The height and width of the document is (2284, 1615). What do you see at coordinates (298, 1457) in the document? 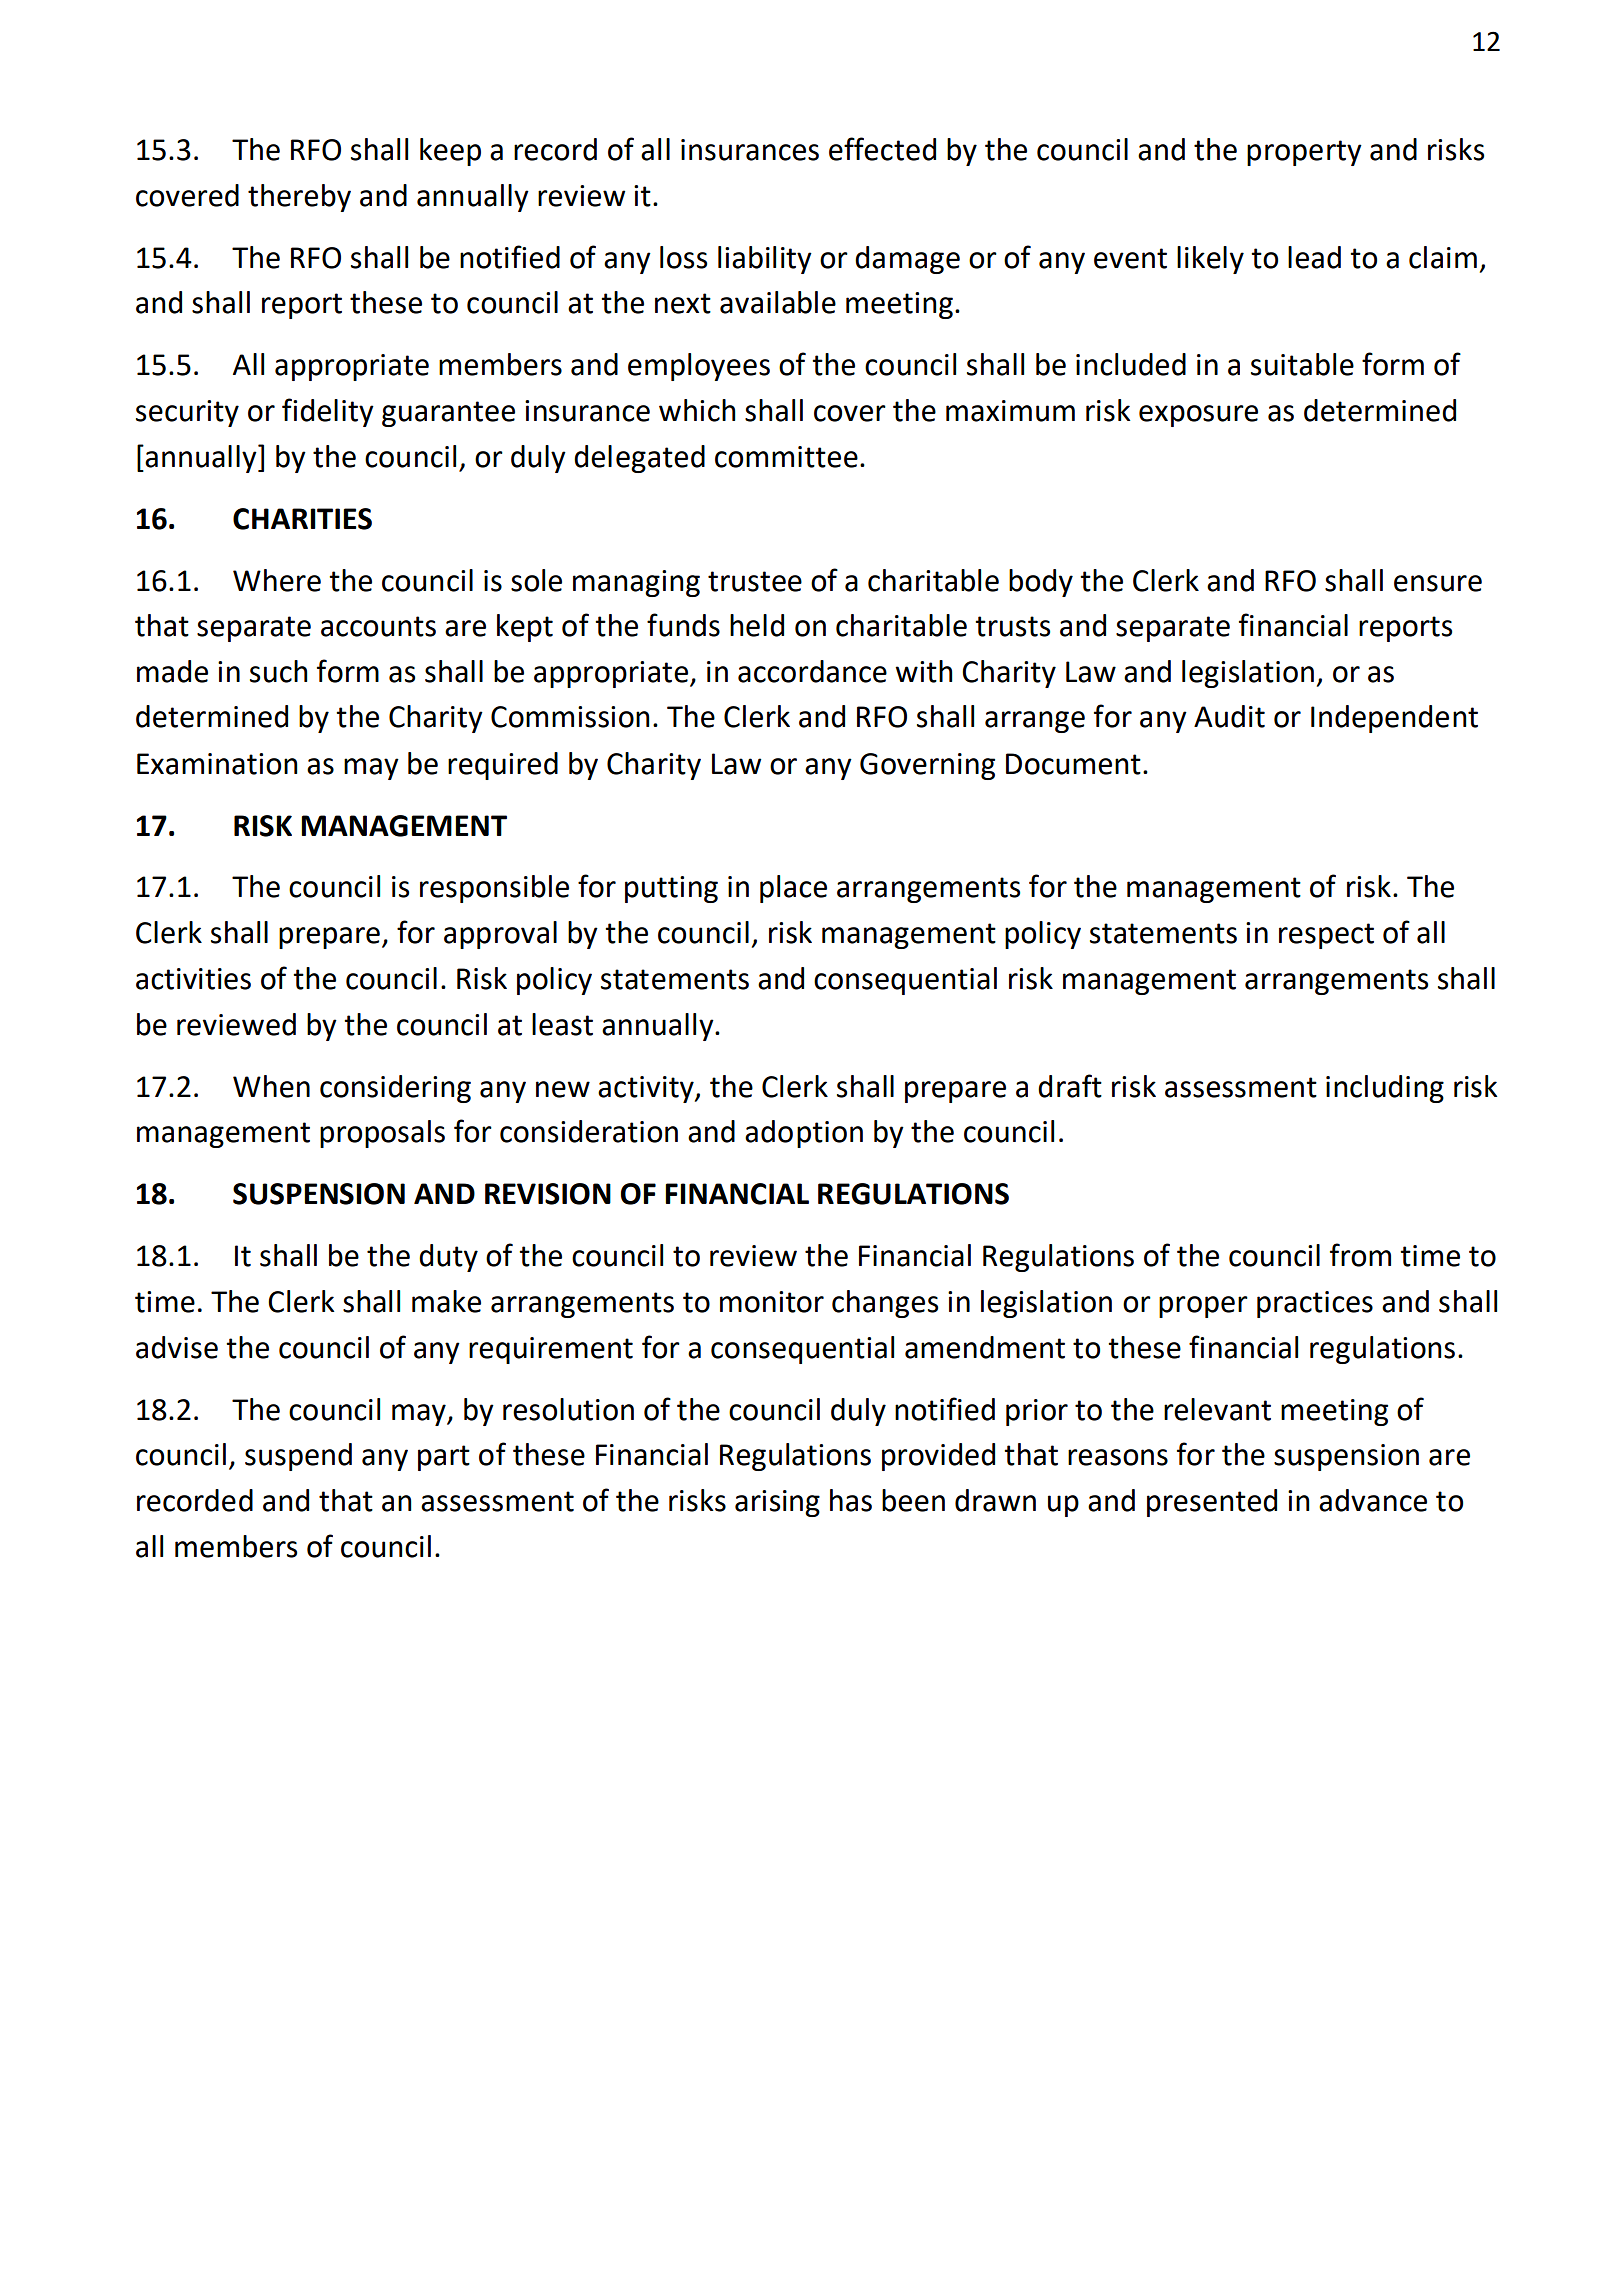
I see `suspend` at bounding box center [298, 1457].
